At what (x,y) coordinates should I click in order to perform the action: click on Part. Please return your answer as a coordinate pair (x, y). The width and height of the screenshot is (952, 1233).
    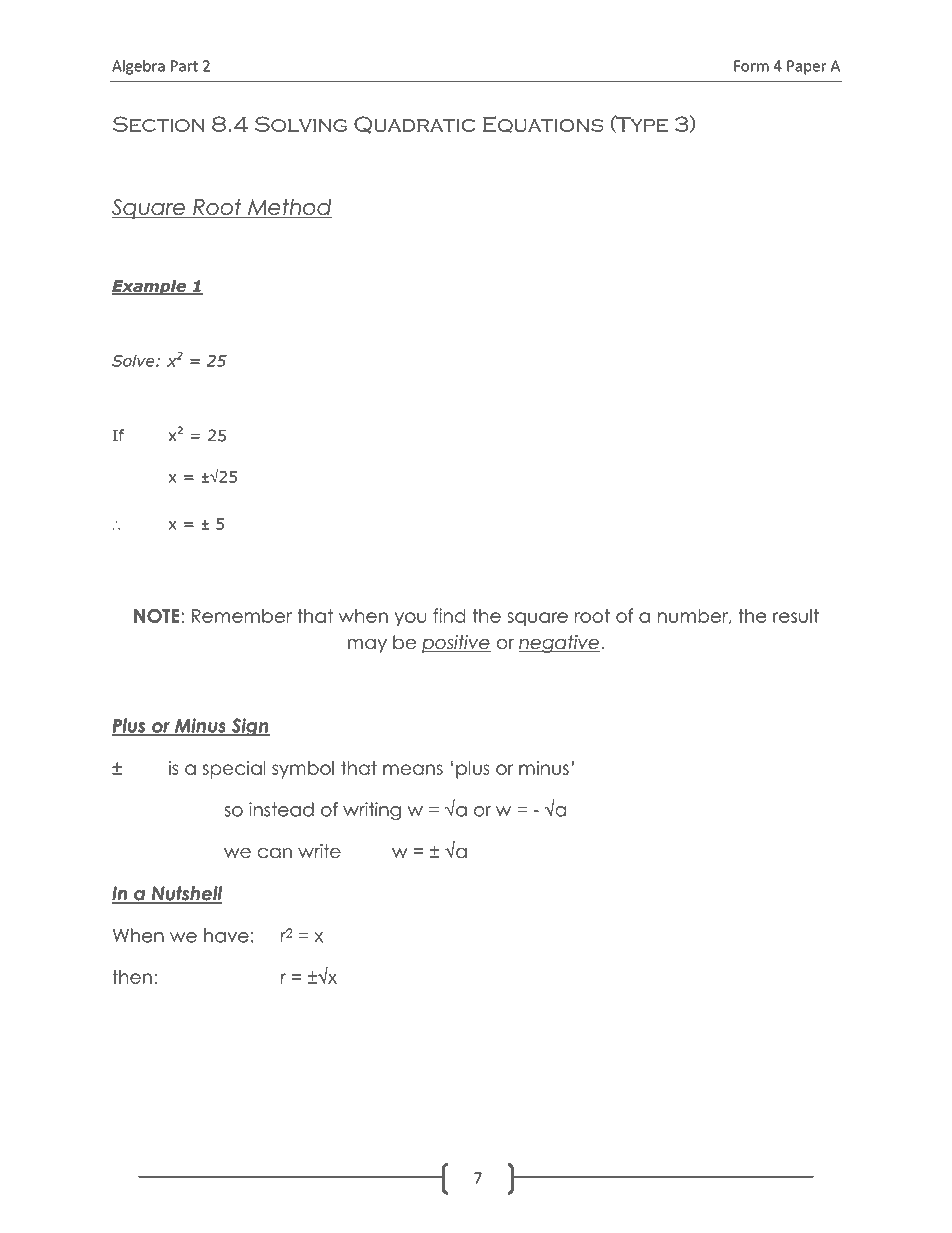
    Looking at the image, I should click on (184, 66).
